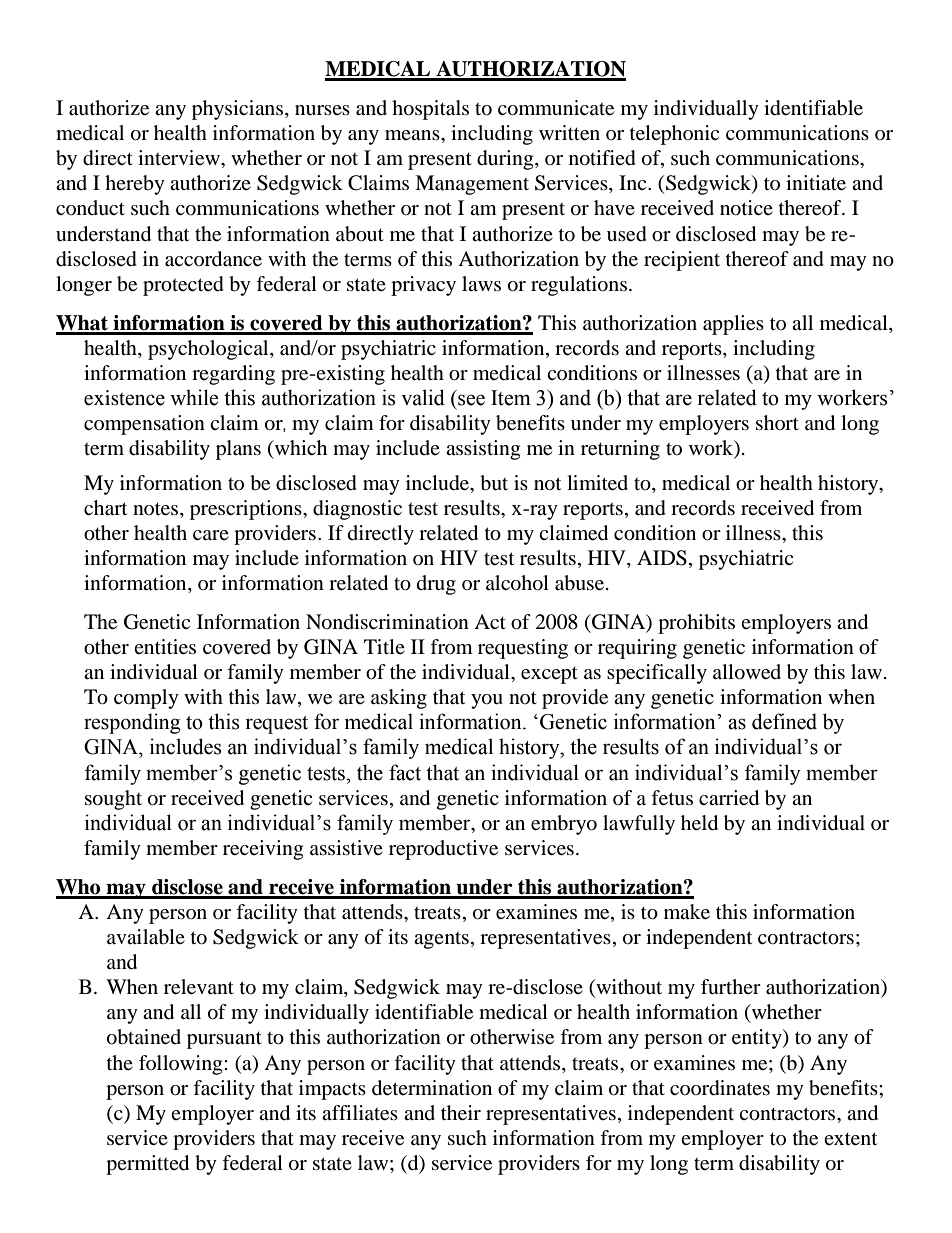 The height and width of the document is (1233, 952). What do you see at coordinates (816, 183) in the document?
I see `initiate` at bounding box center [816, 183].
